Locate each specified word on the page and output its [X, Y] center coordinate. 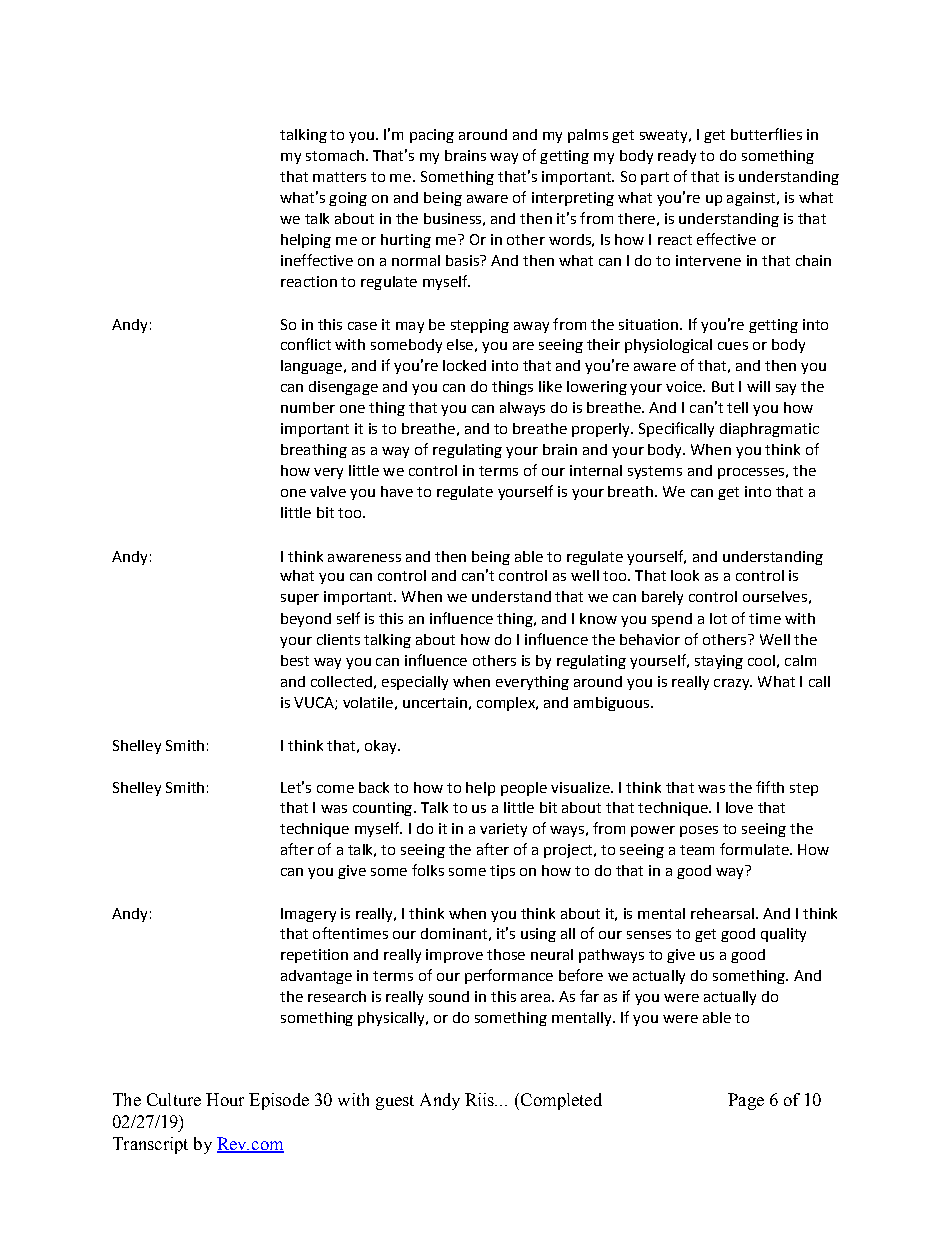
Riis [481, 1099]
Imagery [308, 915]
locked [464, 365]
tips [502, 872]
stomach [335, 155]
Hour [225, 1099]
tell [737, 407]
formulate [755, 849]
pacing [432, 136]
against [752, 199]
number [308, 407]
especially [415, 683]
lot [718, 618]
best [295, 660]
